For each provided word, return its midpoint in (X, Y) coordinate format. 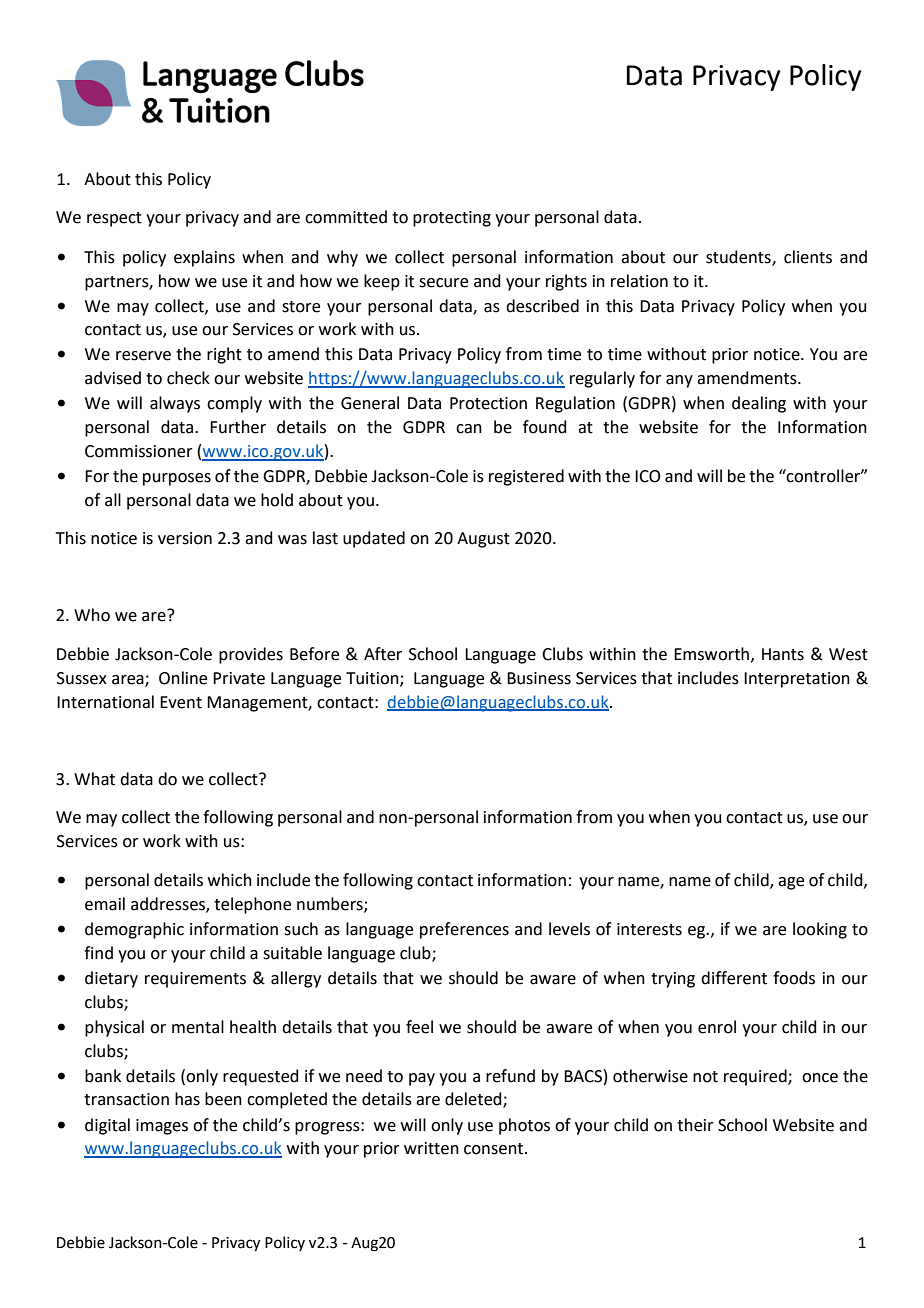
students (739, 257)
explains (204, 258)
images (162, 1127)
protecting (452, 219)
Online (183, 678)
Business (539, 678)
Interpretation (797, 680)
